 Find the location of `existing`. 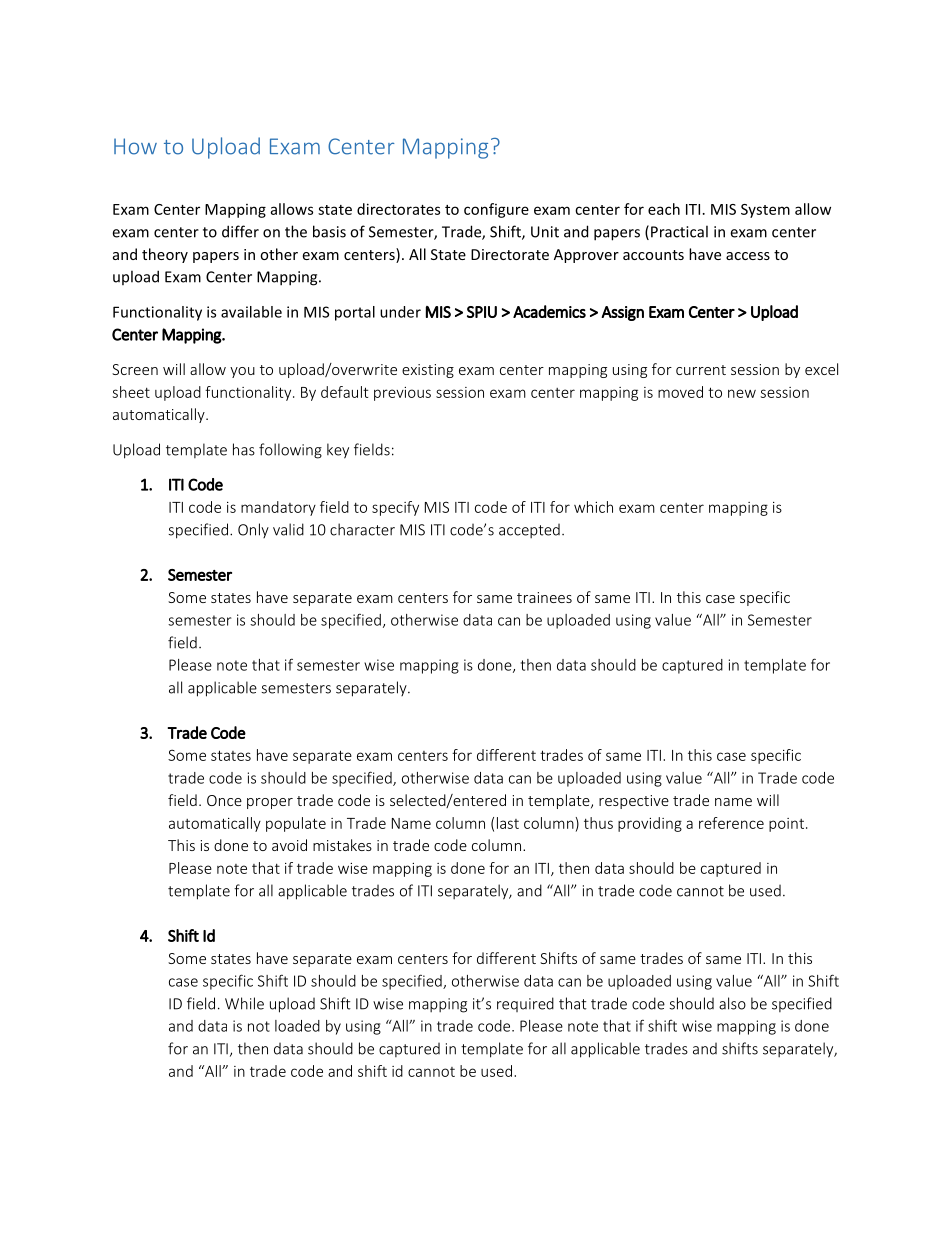

existing is located at coordinates (428, 371).
